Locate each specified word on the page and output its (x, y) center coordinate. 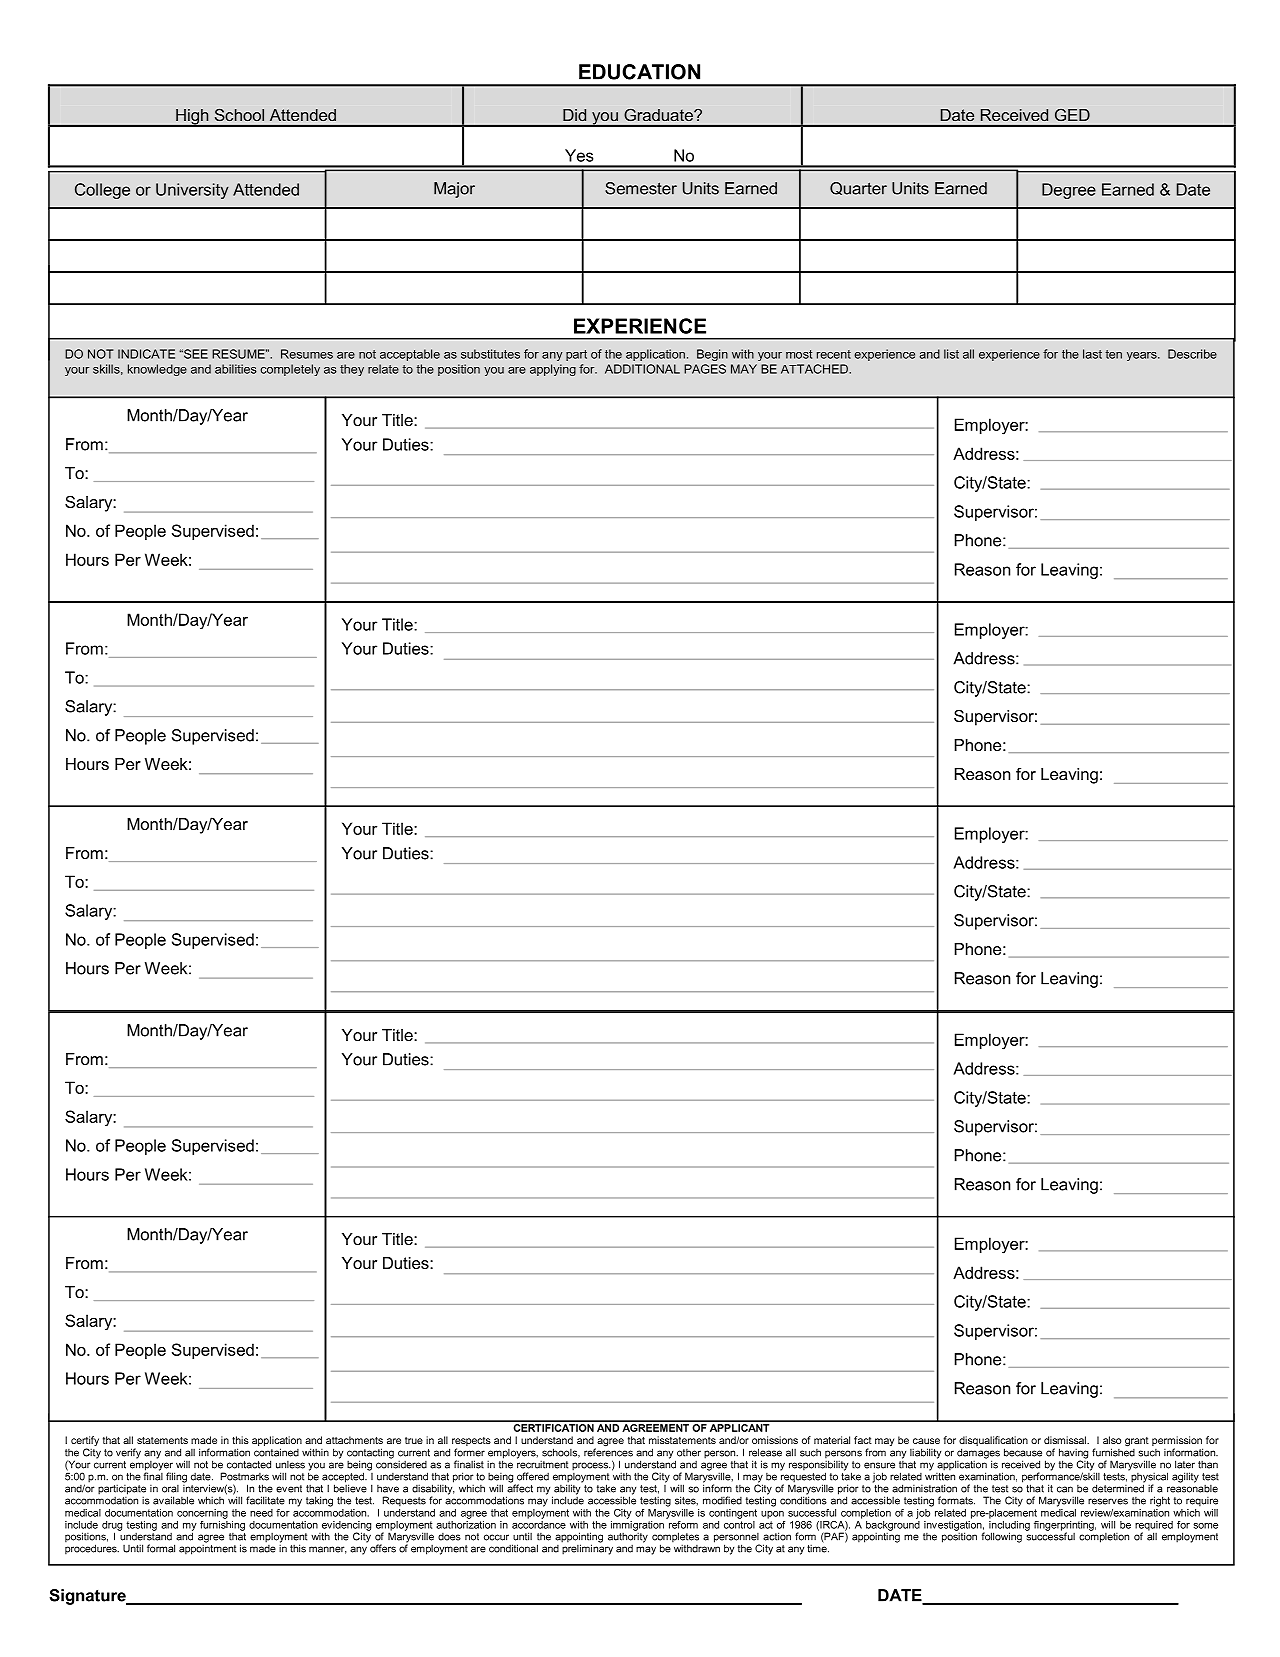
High (192, 118)
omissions (775, 1440)
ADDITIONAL (642, 369)
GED (1072, 115)
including (1009, 1525)
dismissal (1066, 1440)
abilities (236, 369)
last (1092, 354)
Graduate (660, 115)
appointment (207, 1548)
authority (628, 1536)
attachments (354, 1440)
